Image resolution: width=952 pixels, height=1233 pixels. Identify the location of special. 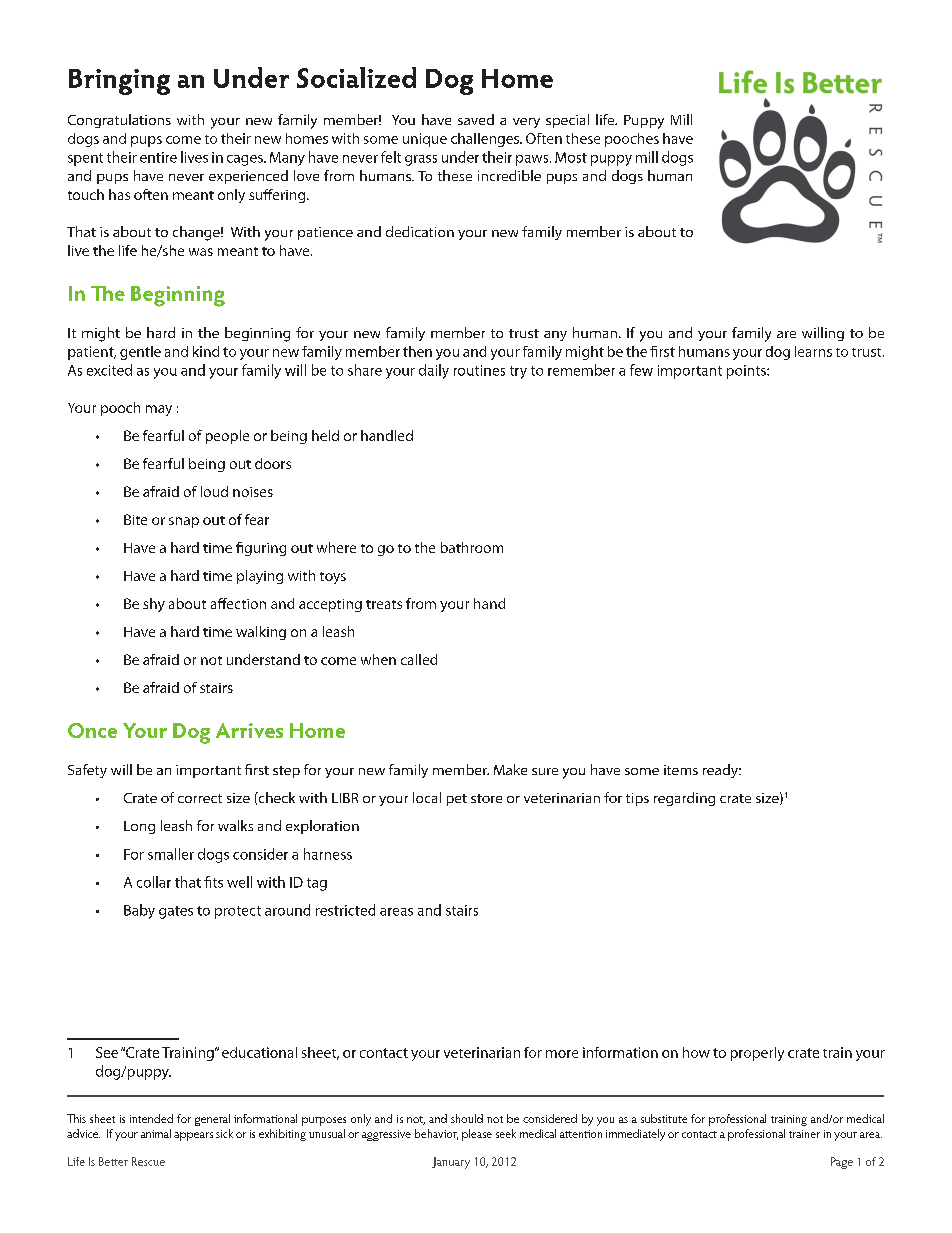
(567, 121).
